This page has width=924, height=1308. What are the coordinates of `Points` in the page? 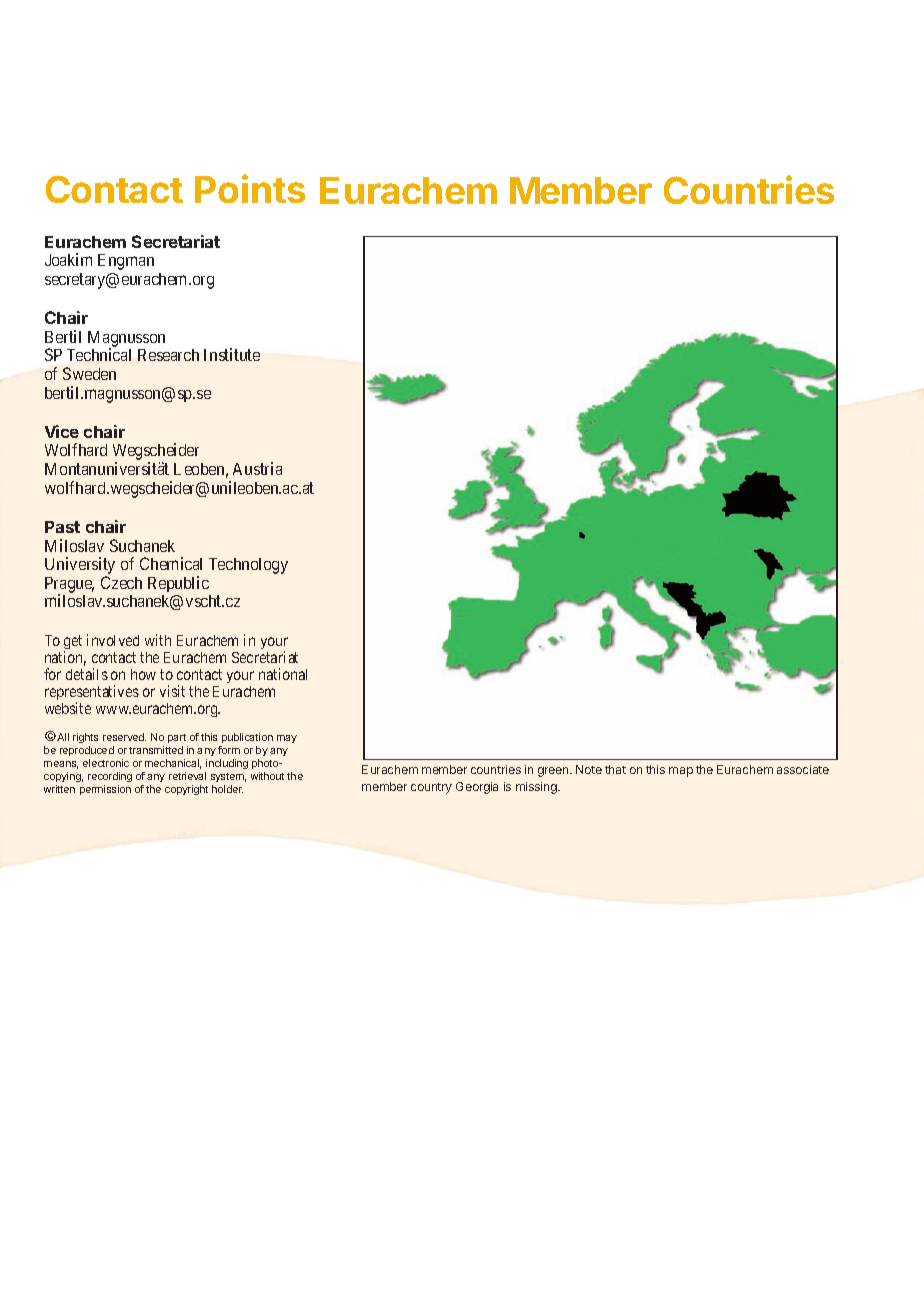 It's located at (250, 188).
